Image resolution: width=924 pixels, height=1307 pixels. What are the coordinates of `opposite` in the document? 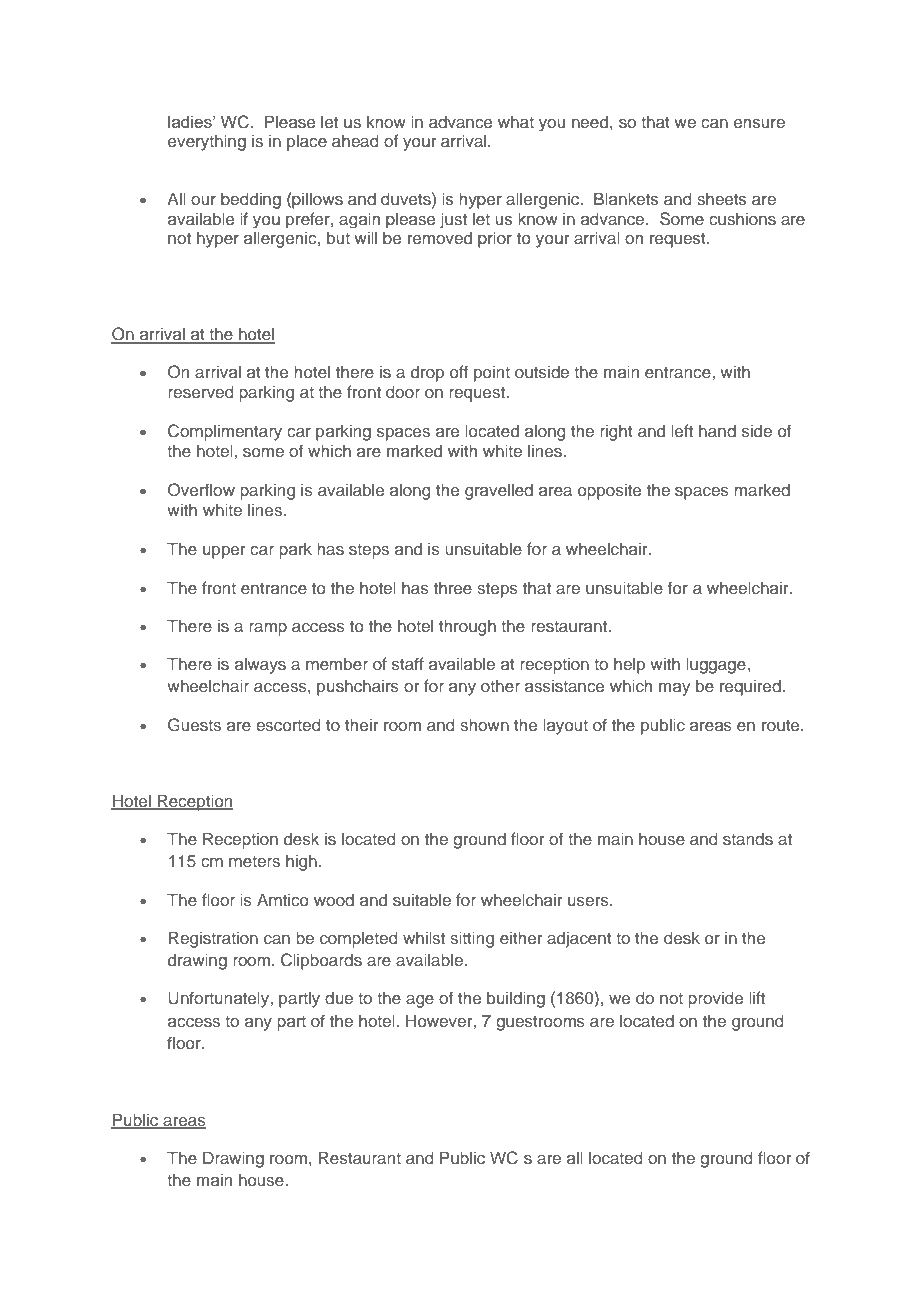 It's located at (609, 492).
